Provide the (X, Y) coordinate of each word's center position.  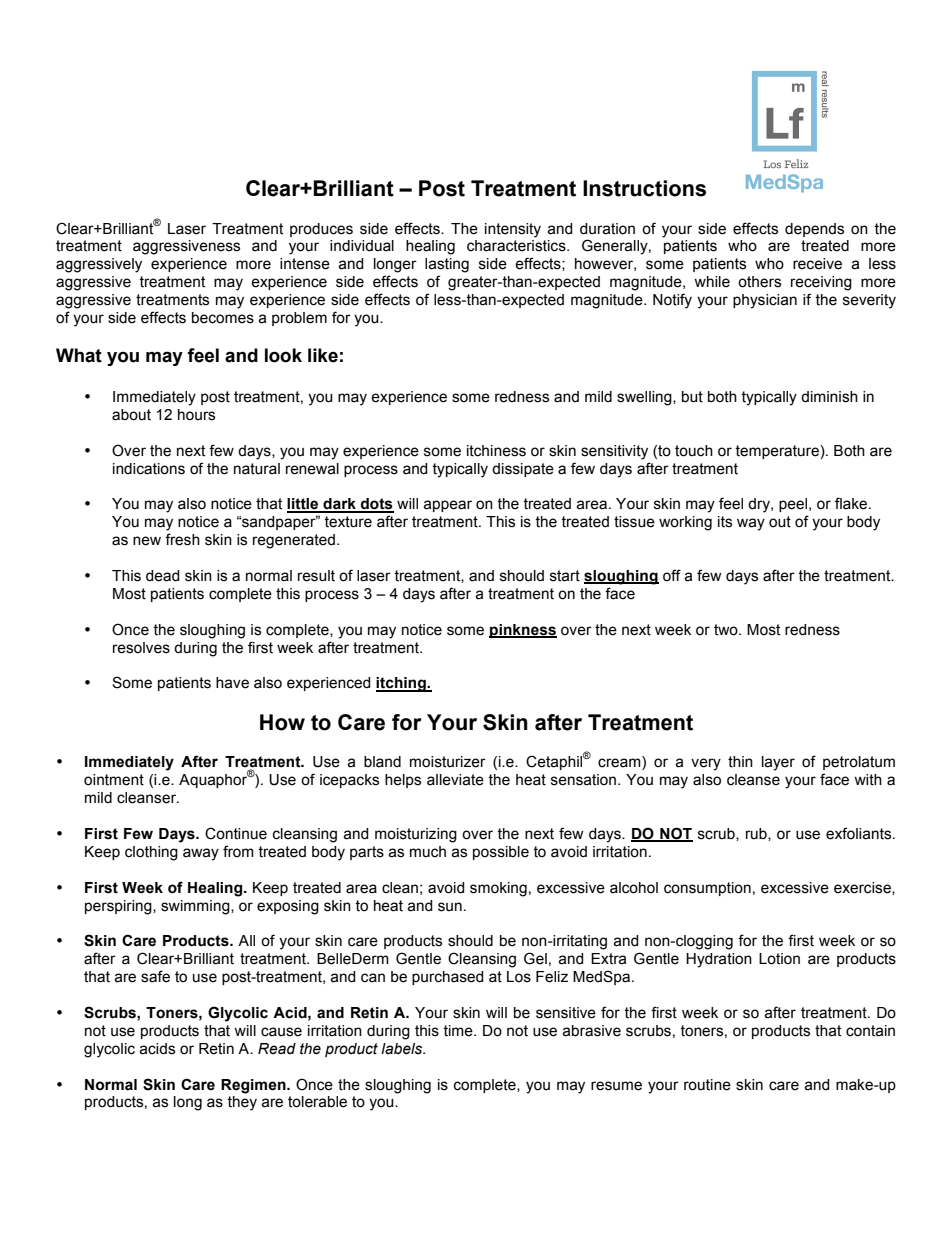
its (725, 522)
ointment (114, 780)
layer (778, 763)
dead (163, 576)
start (565, 576)
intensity (513, 230)
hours (196, 415)
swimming (196, 907)
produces (321, 230)
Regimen (254, 1086)
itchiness (496, 451)
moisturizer (448, 762)
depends (814, 230)
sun (450, 907)
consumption (707, 889)
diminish (829, 397)
